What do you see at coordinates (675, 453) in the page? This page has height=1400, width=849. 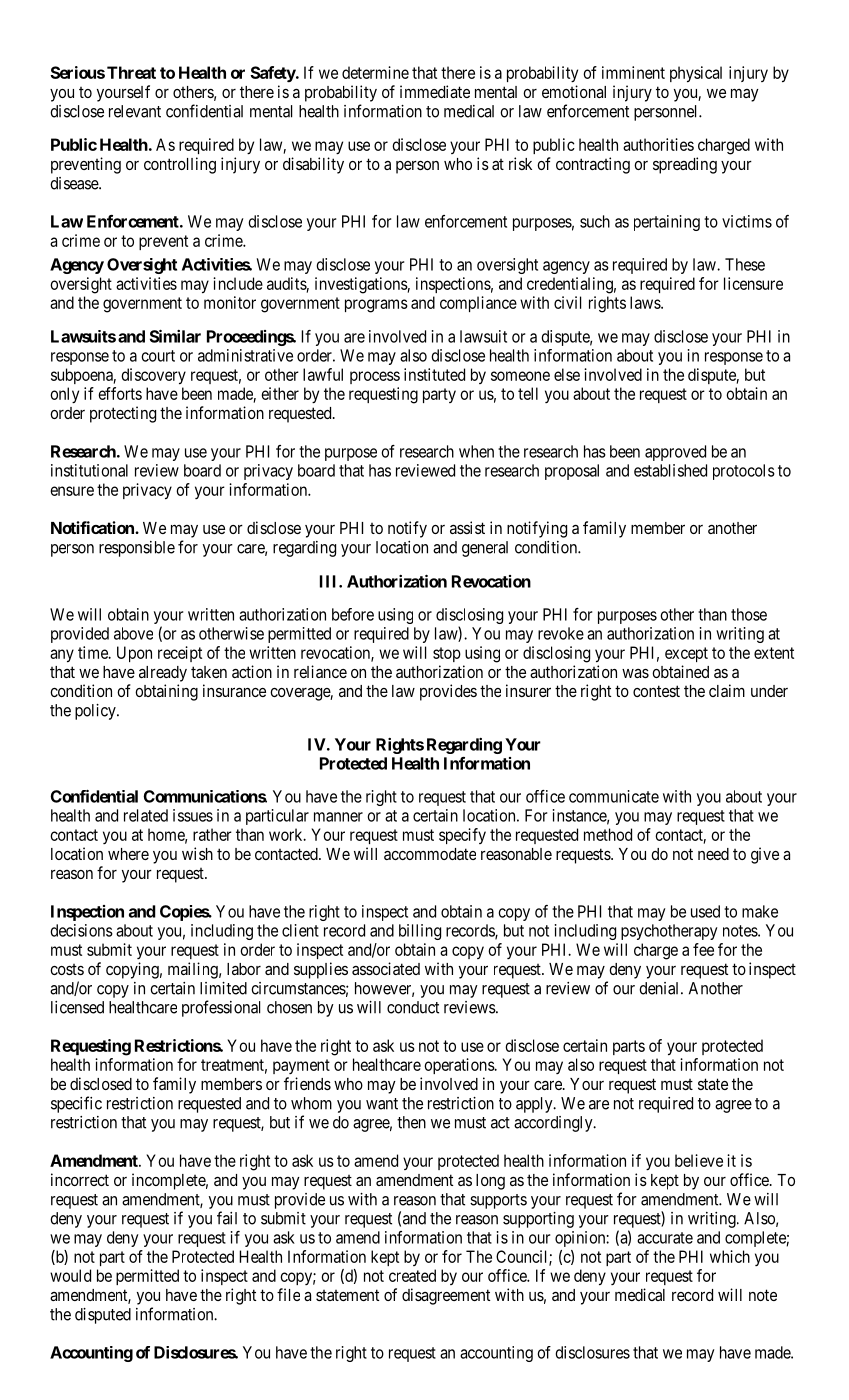 I see `approved` at bounding box center [675, 453].
